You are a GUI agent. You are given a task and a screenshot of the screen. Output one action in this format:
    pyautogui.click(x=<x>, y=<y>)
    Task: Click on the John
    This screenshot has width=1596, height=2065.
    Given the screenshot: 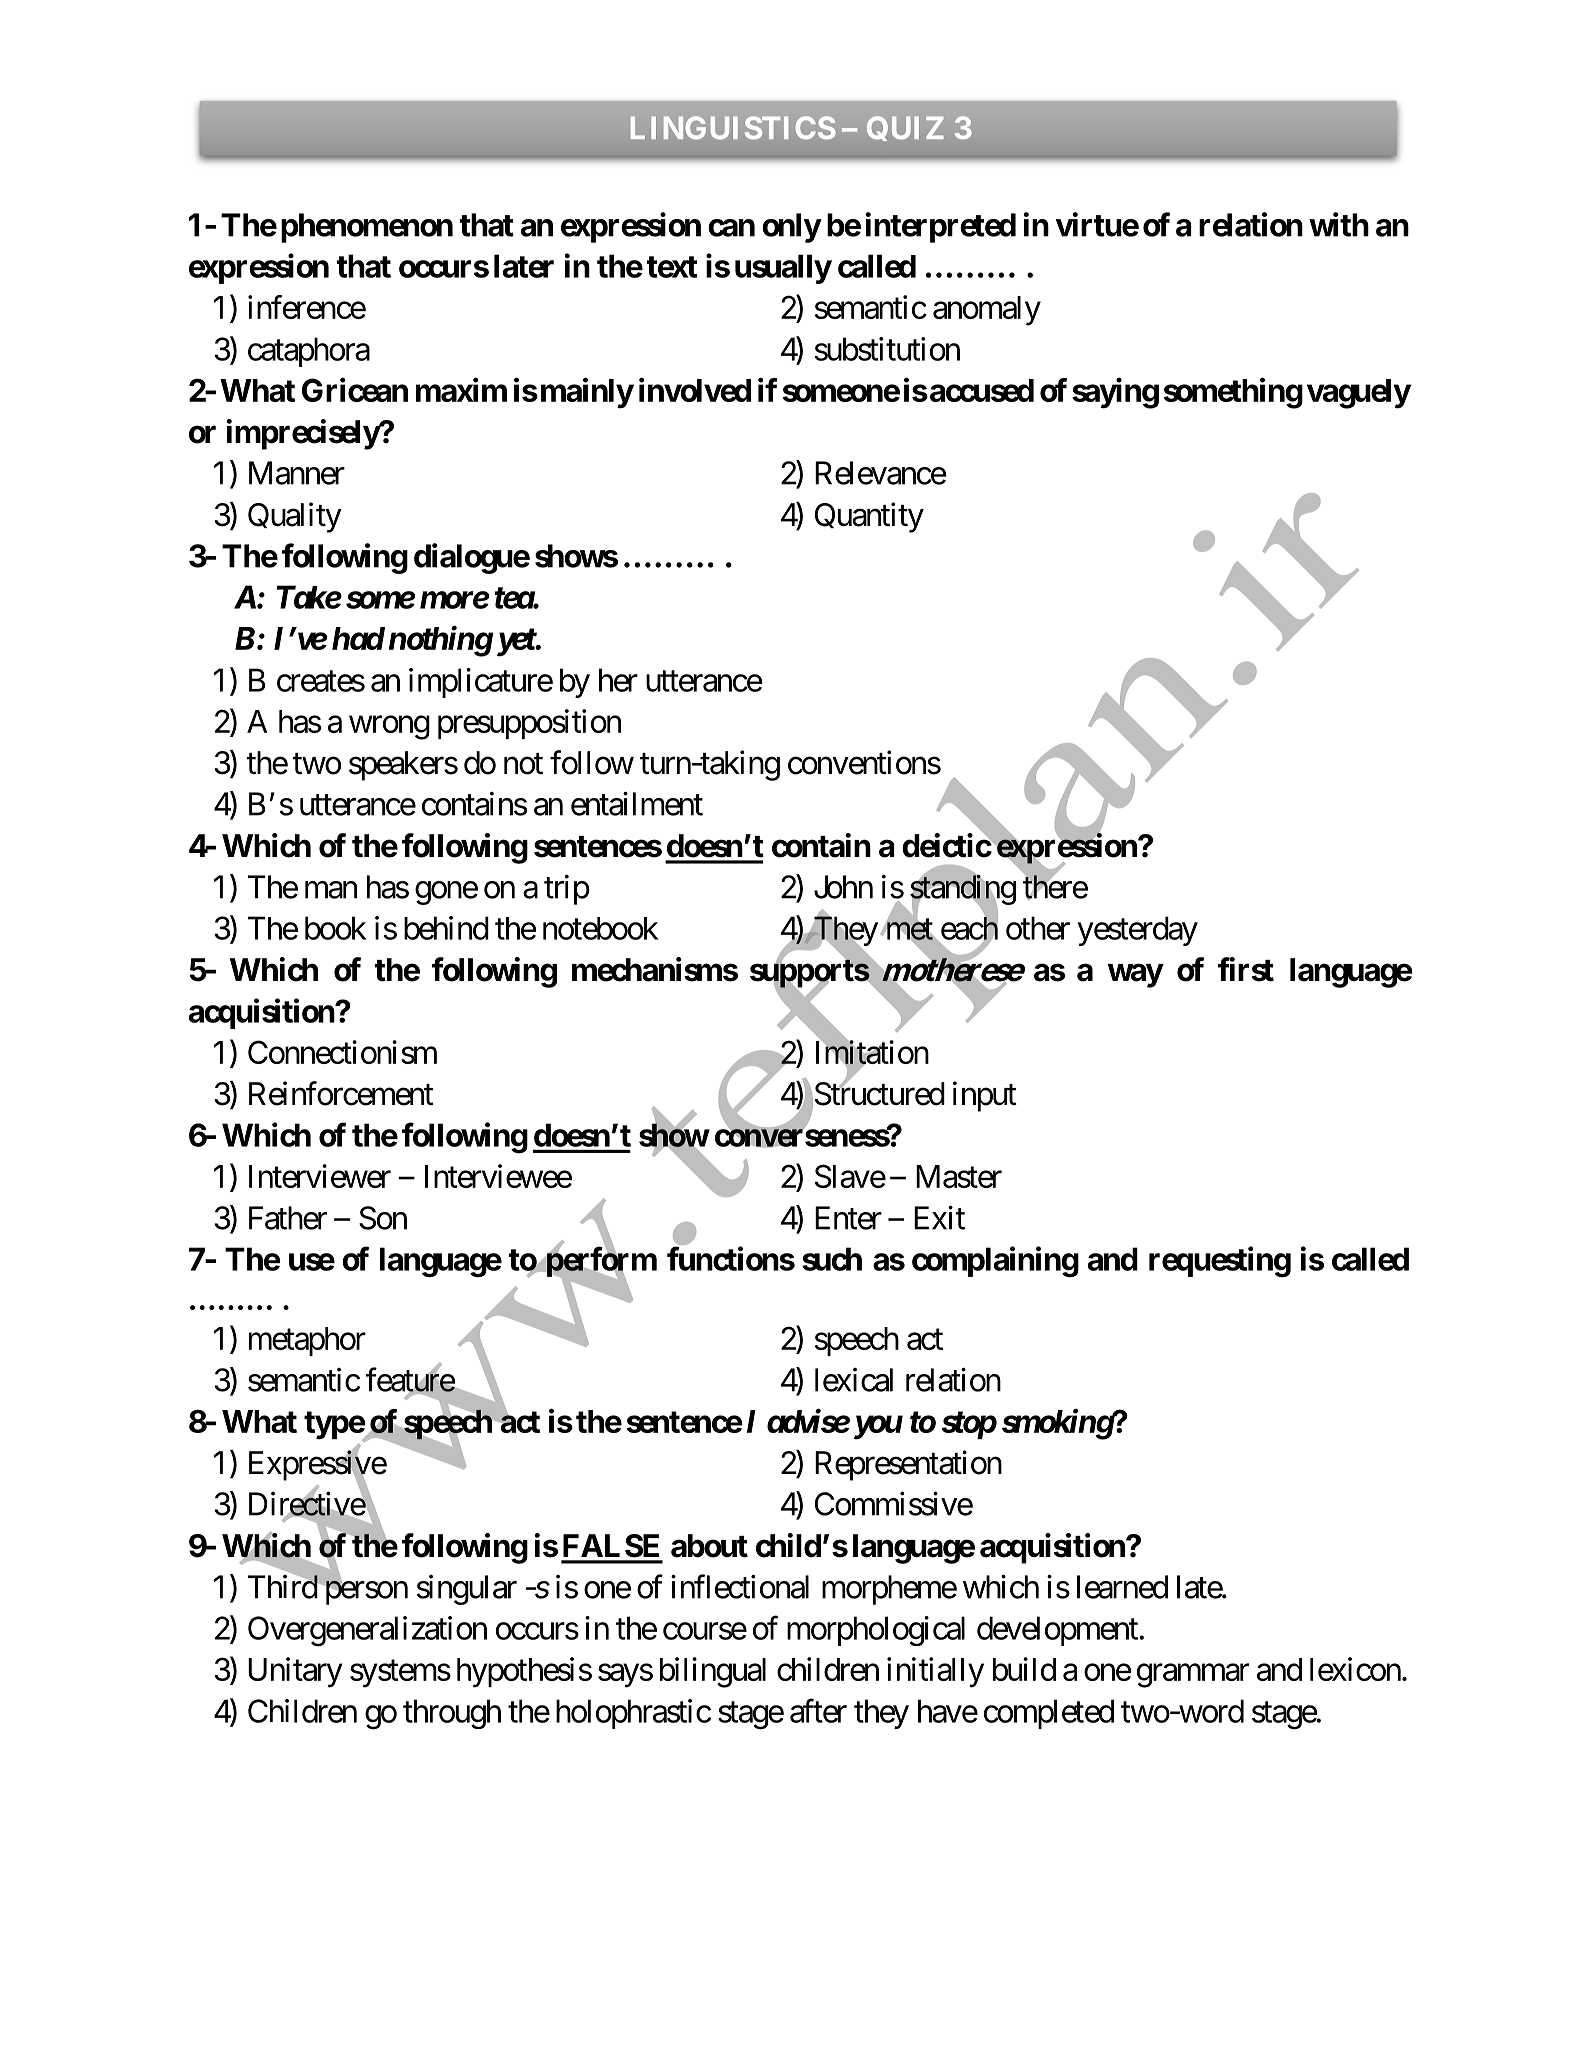 What is the action you would take?
    pyautogui.click(x=843, y=887)
